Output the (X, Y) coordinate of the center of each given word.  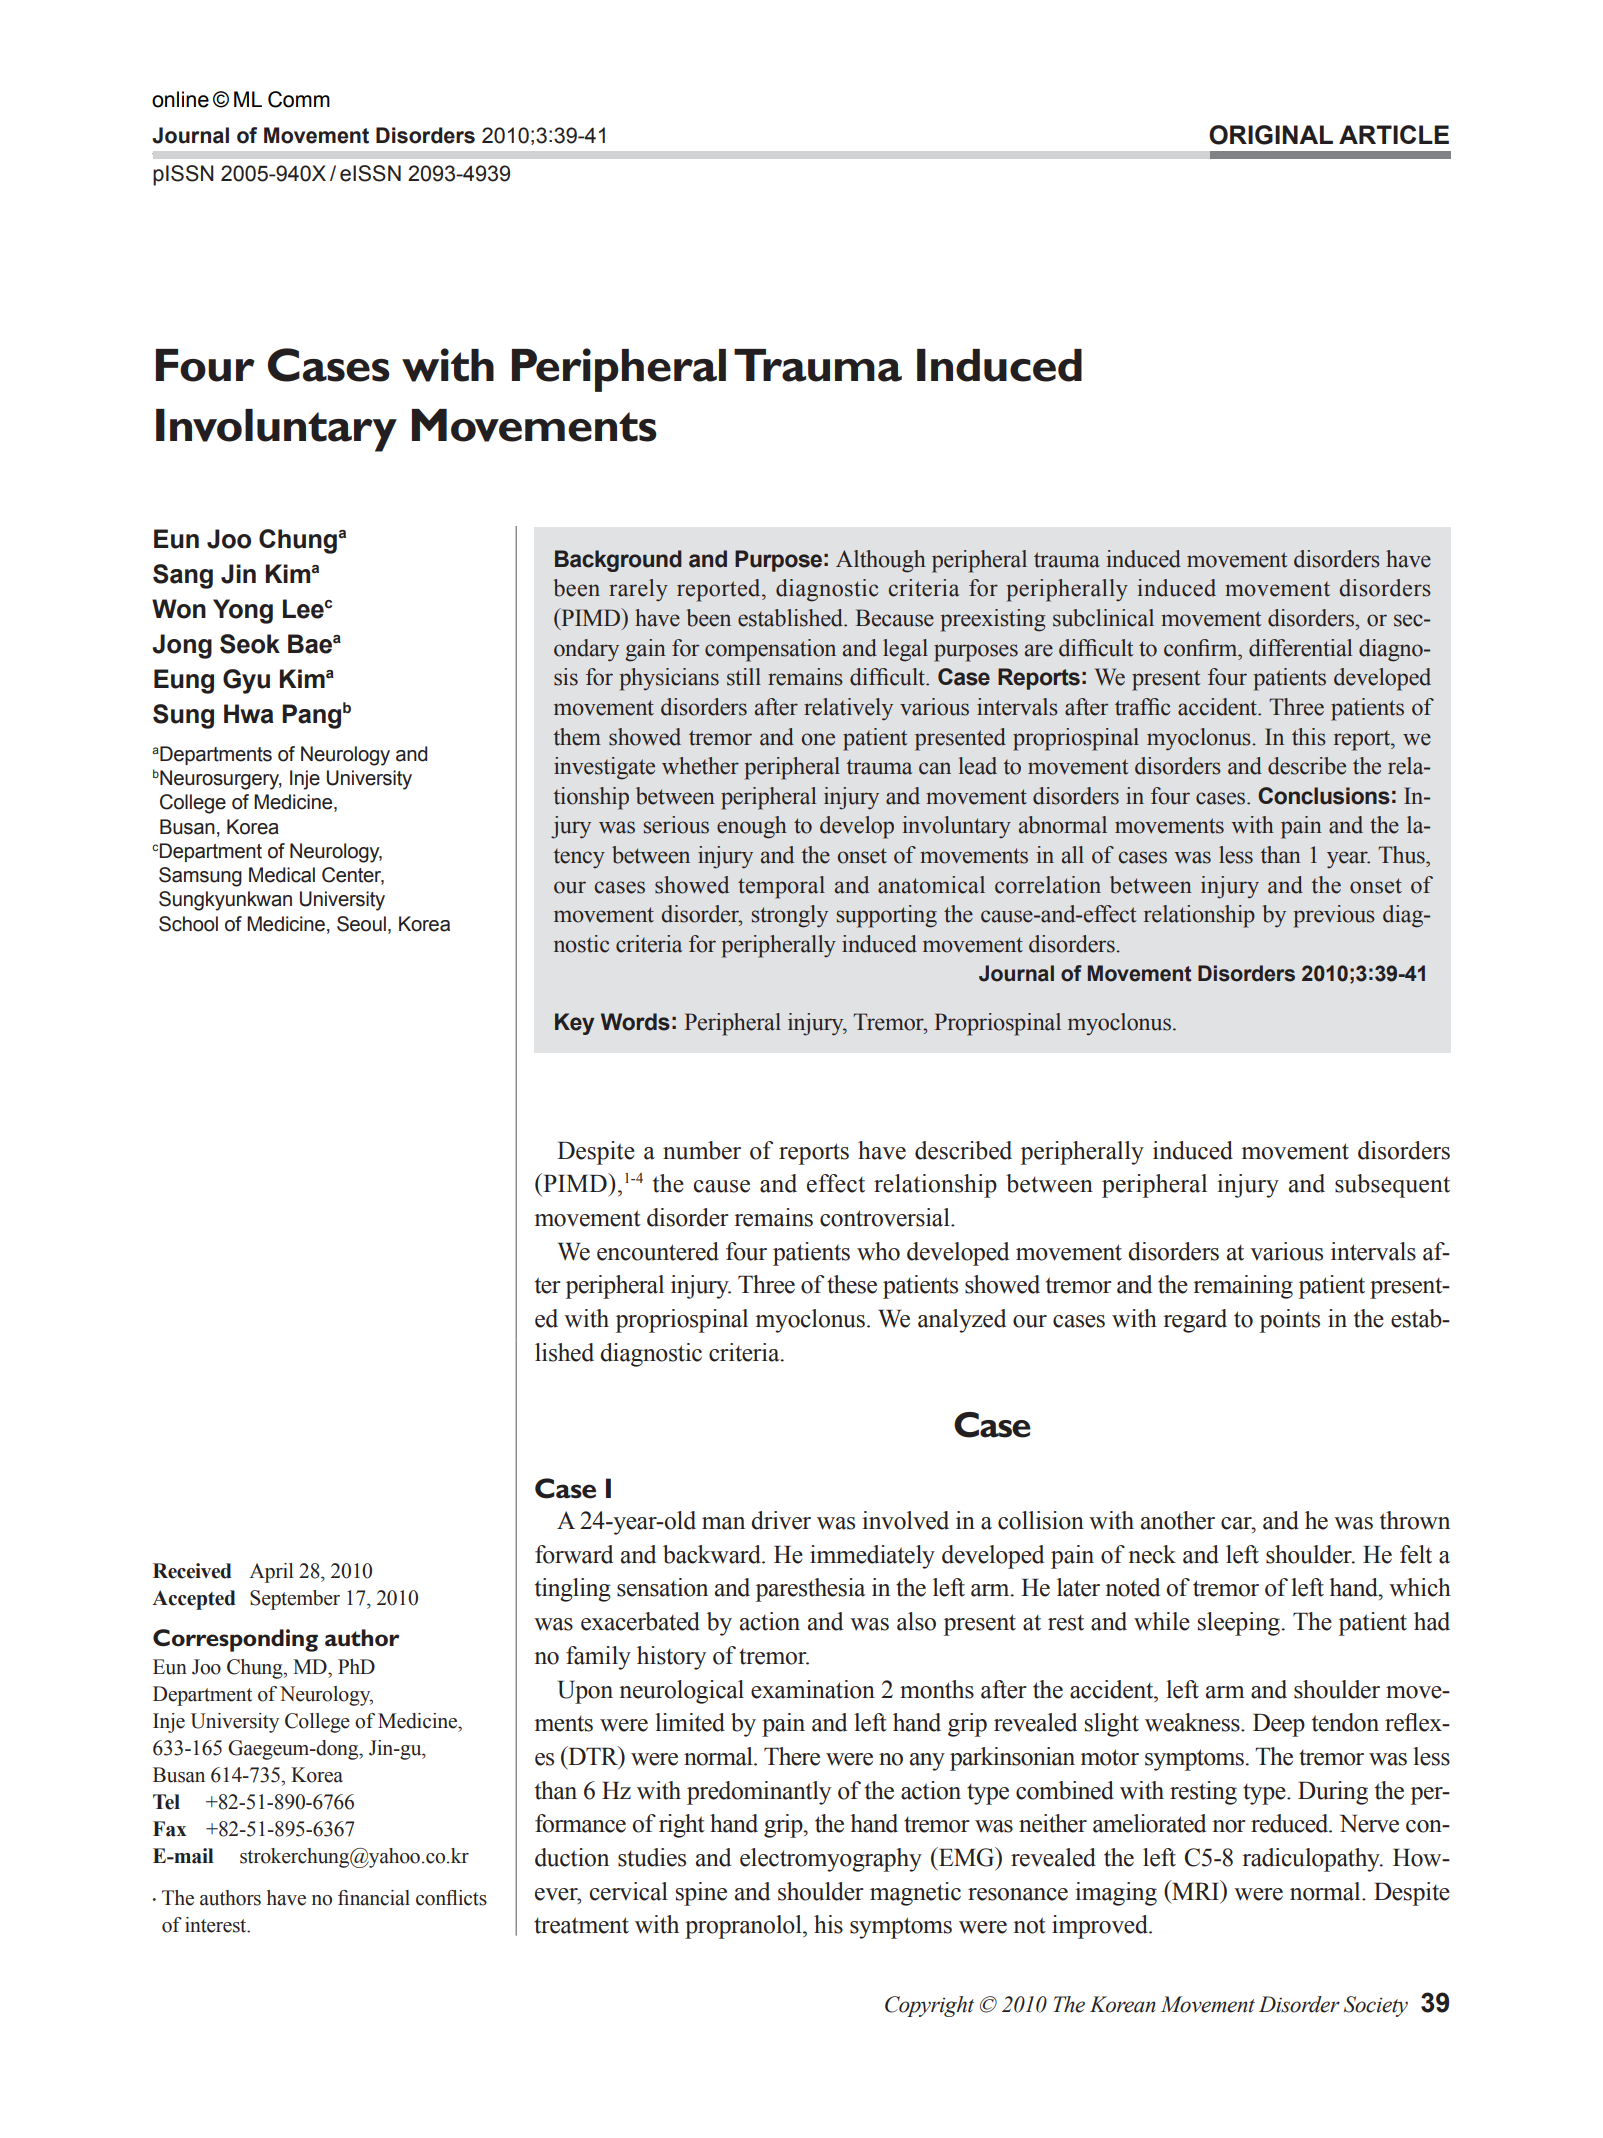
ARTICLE (1394, 134)
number (702, 1150)
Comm (299, 99)
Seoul (361, 924)
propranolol (744, 1927)
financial (374, 1898)
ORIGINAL (1271, 135)
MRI (1196, 1891)
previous (1334, 916)
